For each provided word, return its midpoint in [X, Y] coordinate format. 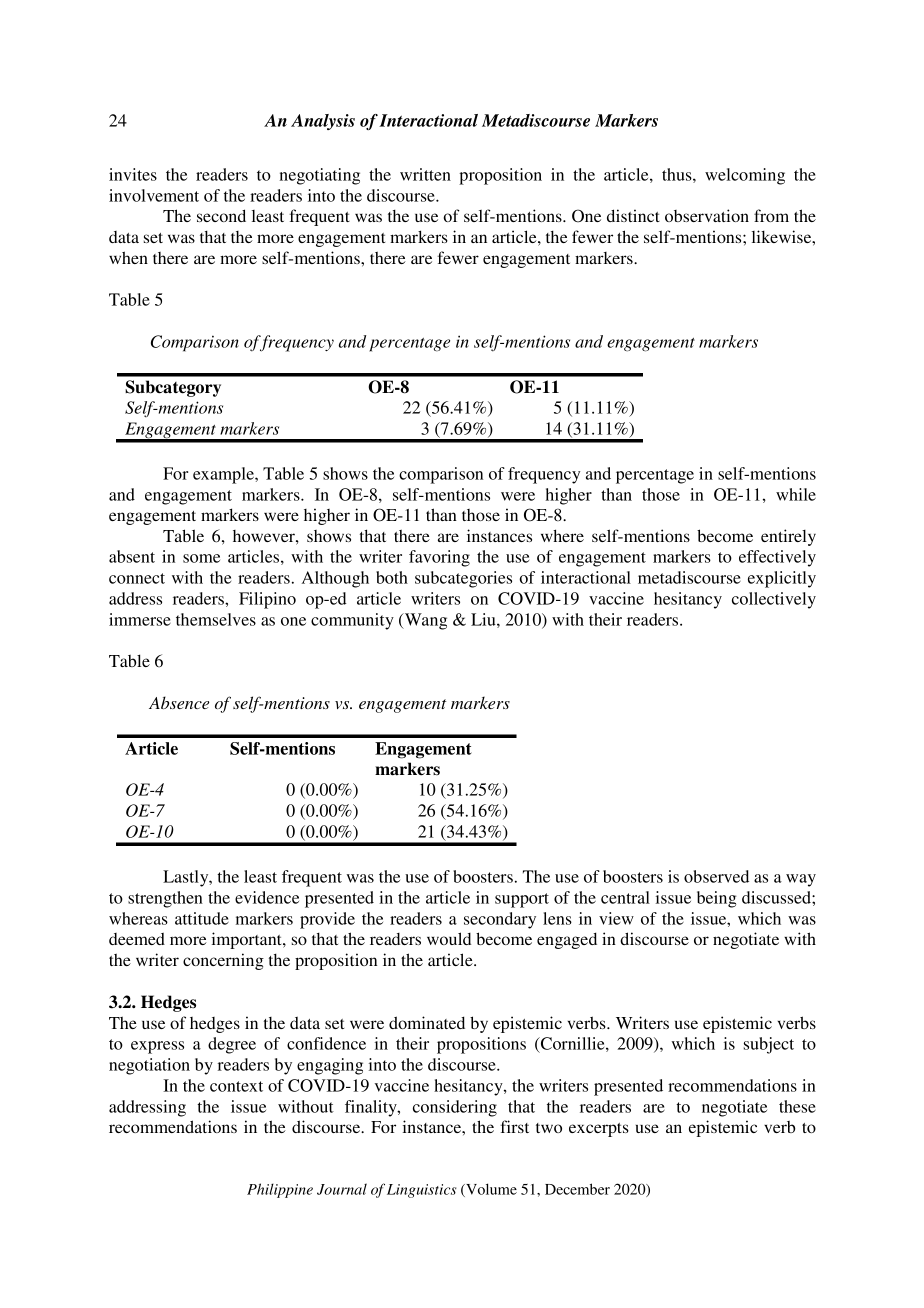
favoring [439, 558]
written [425, 174]
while [796, 494]
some [201, 558]
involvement [154, 195]
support [522, 900]
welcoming [745, 176]
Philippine [280, 1190]
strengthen [165, 899]
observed [716, 876]
